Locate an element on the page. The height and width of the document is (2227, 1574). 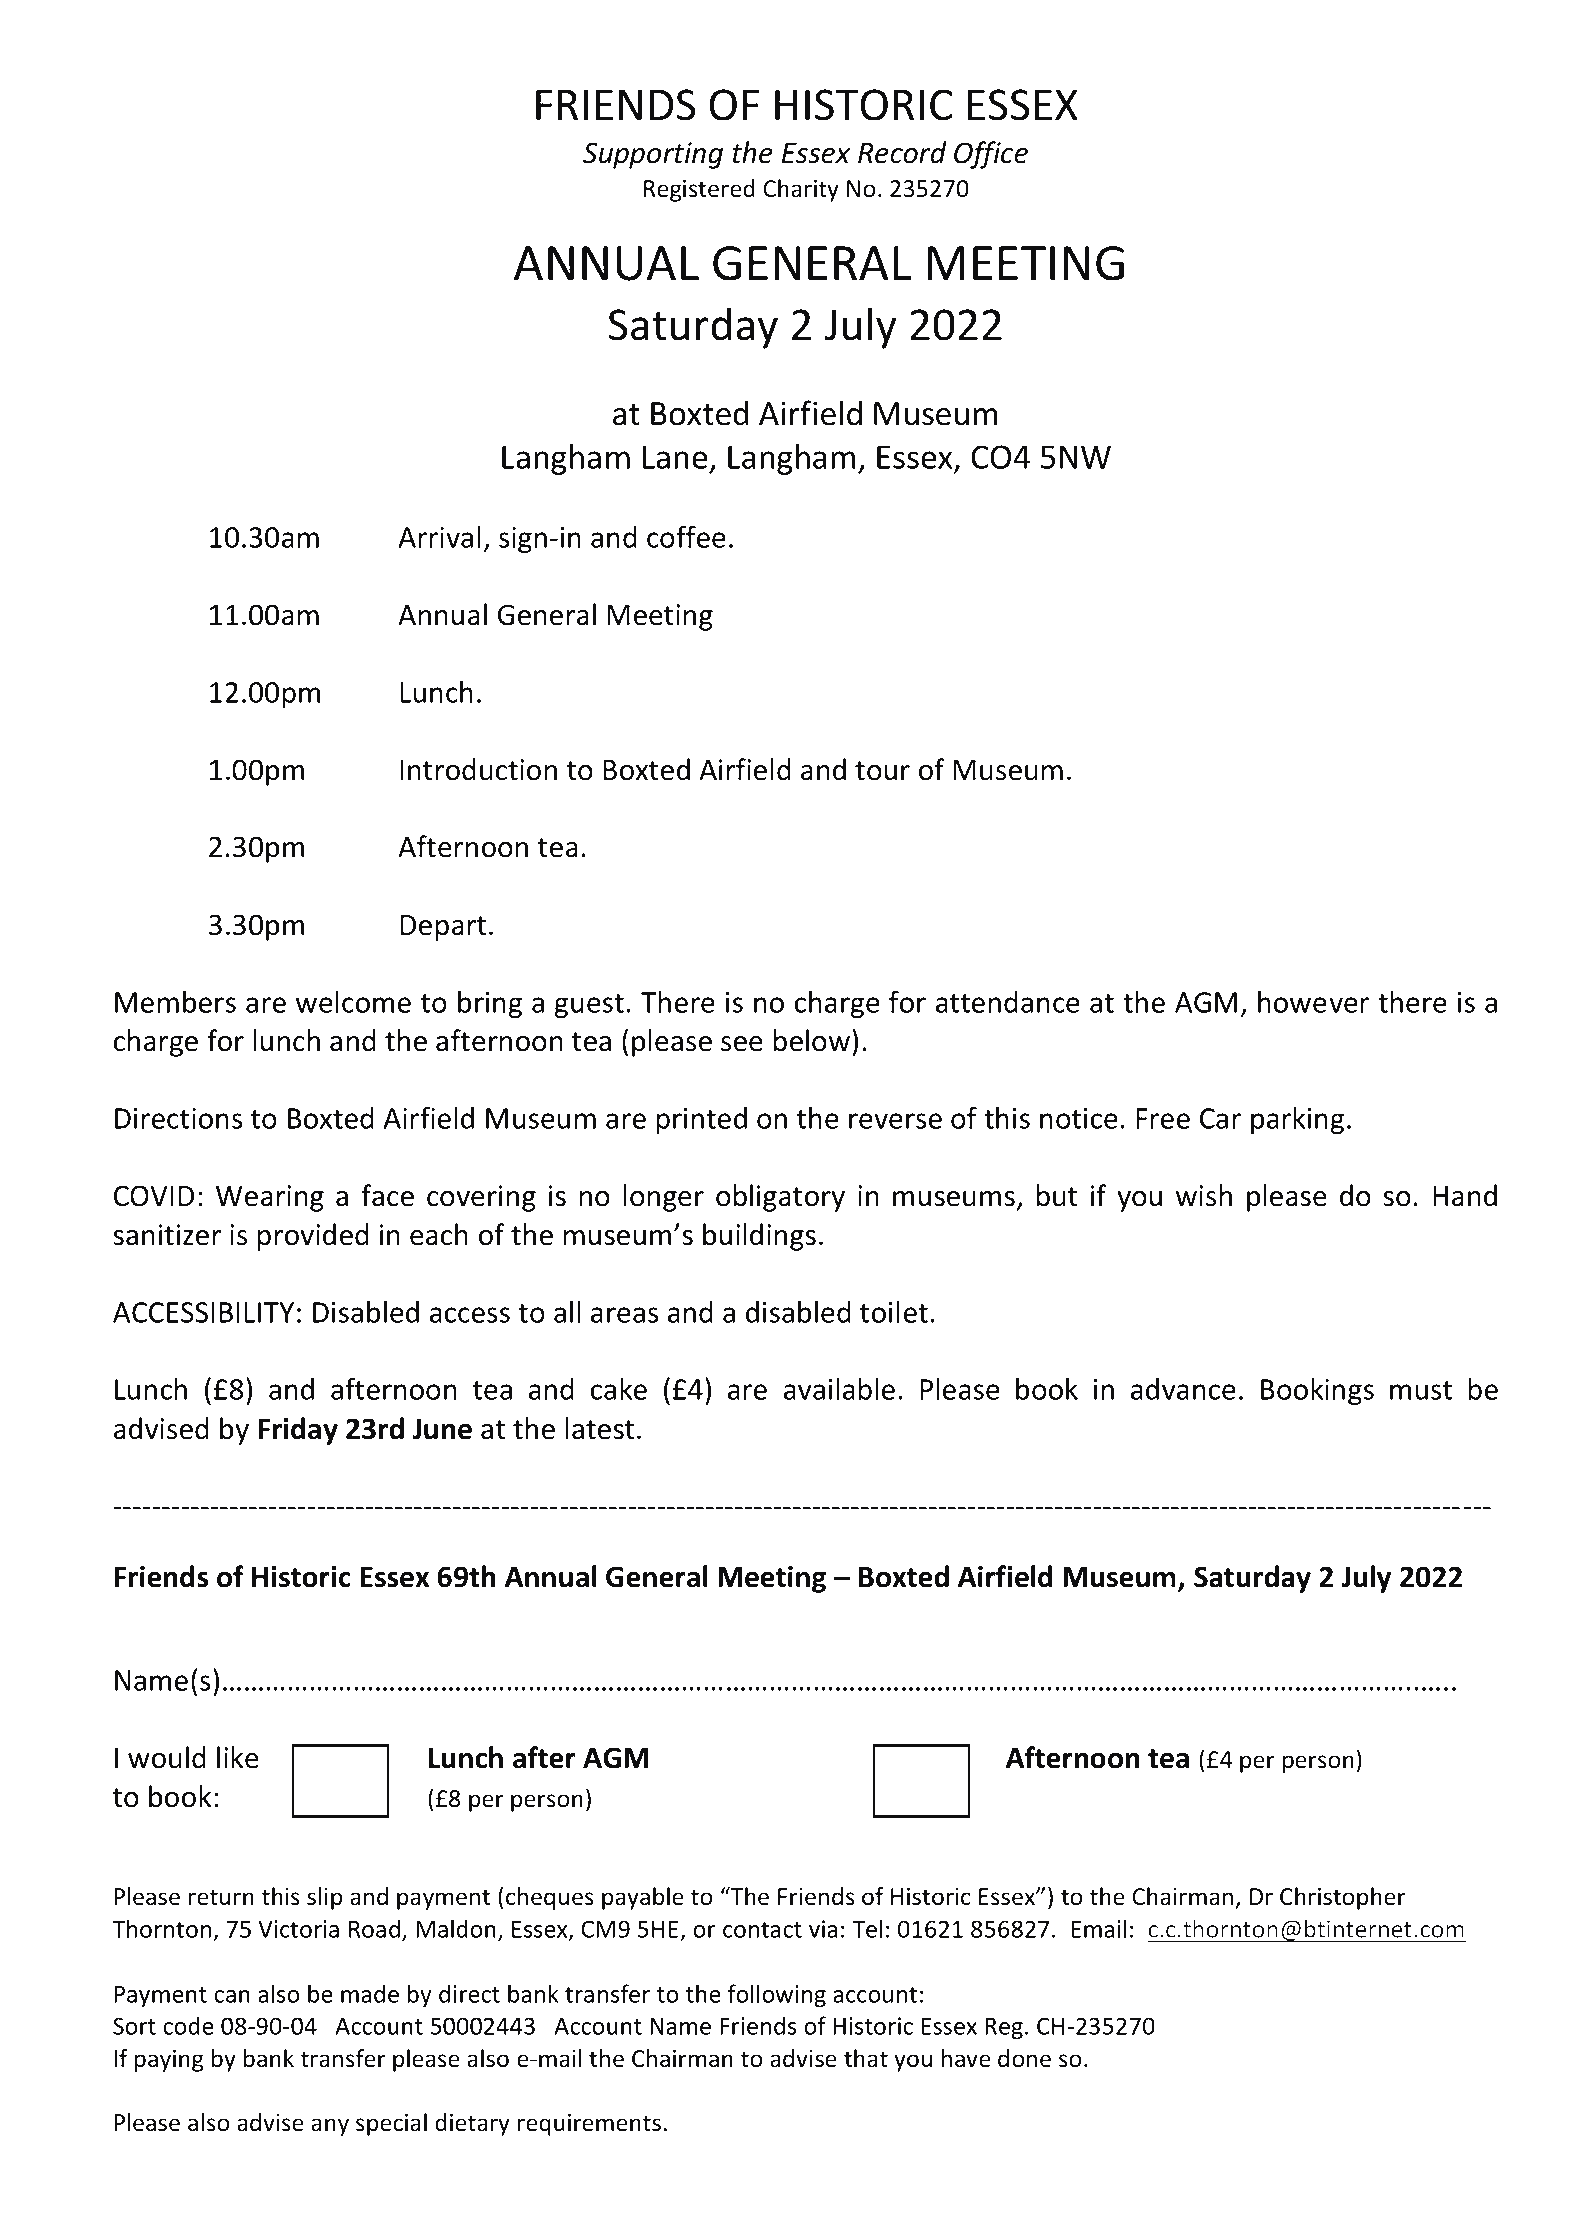
parking is located at coordinates (1297, 1120).
